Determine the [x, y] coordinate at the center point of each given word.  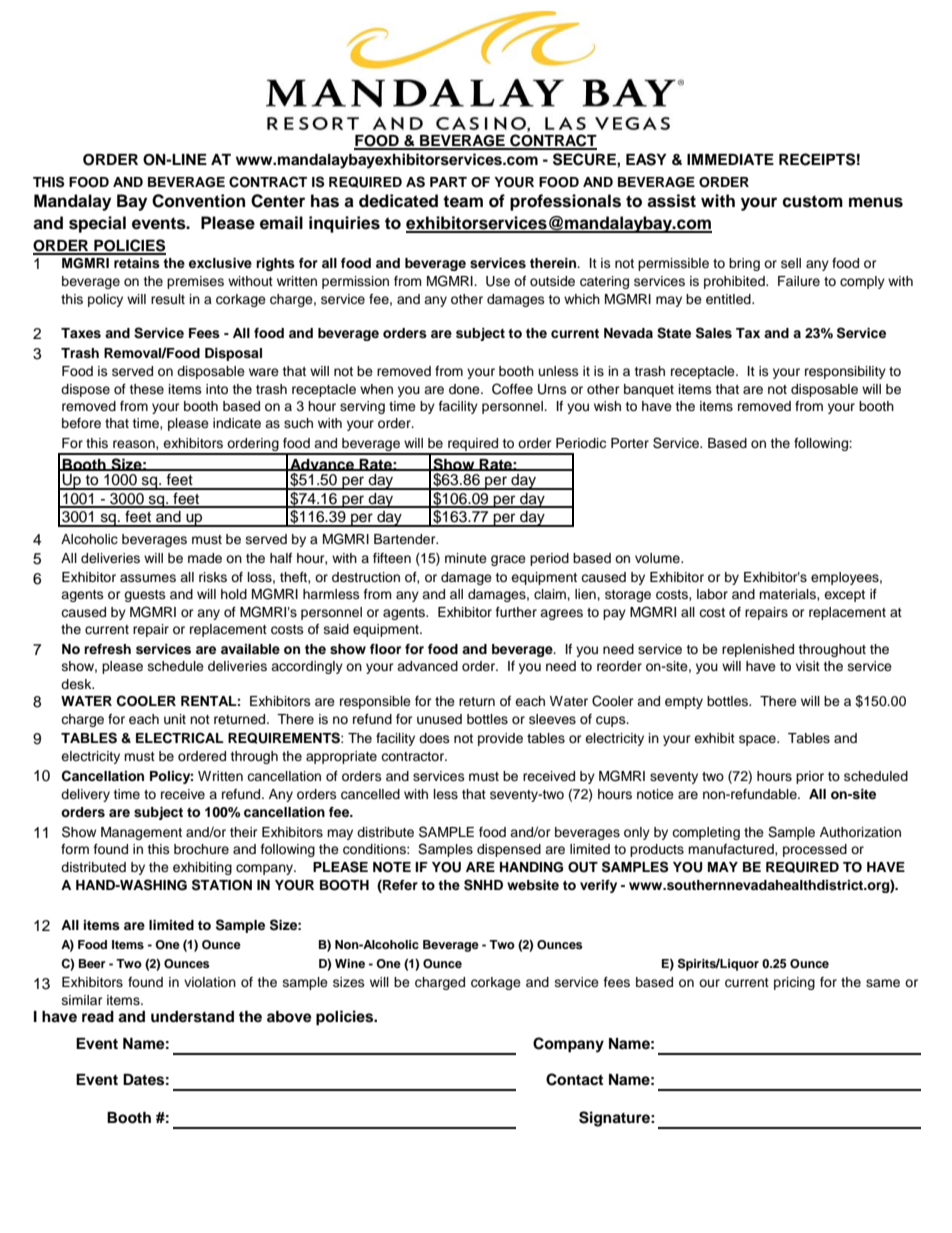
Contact [574, 1079]
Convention [198, 201]
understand [192, 1017]
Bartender [406, 539]
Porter [630, 443]
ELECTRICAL [180, 738]
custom [812, 201]
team [463, 201]
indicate [237, 423]
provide [500, 739]
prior [810, 777]
